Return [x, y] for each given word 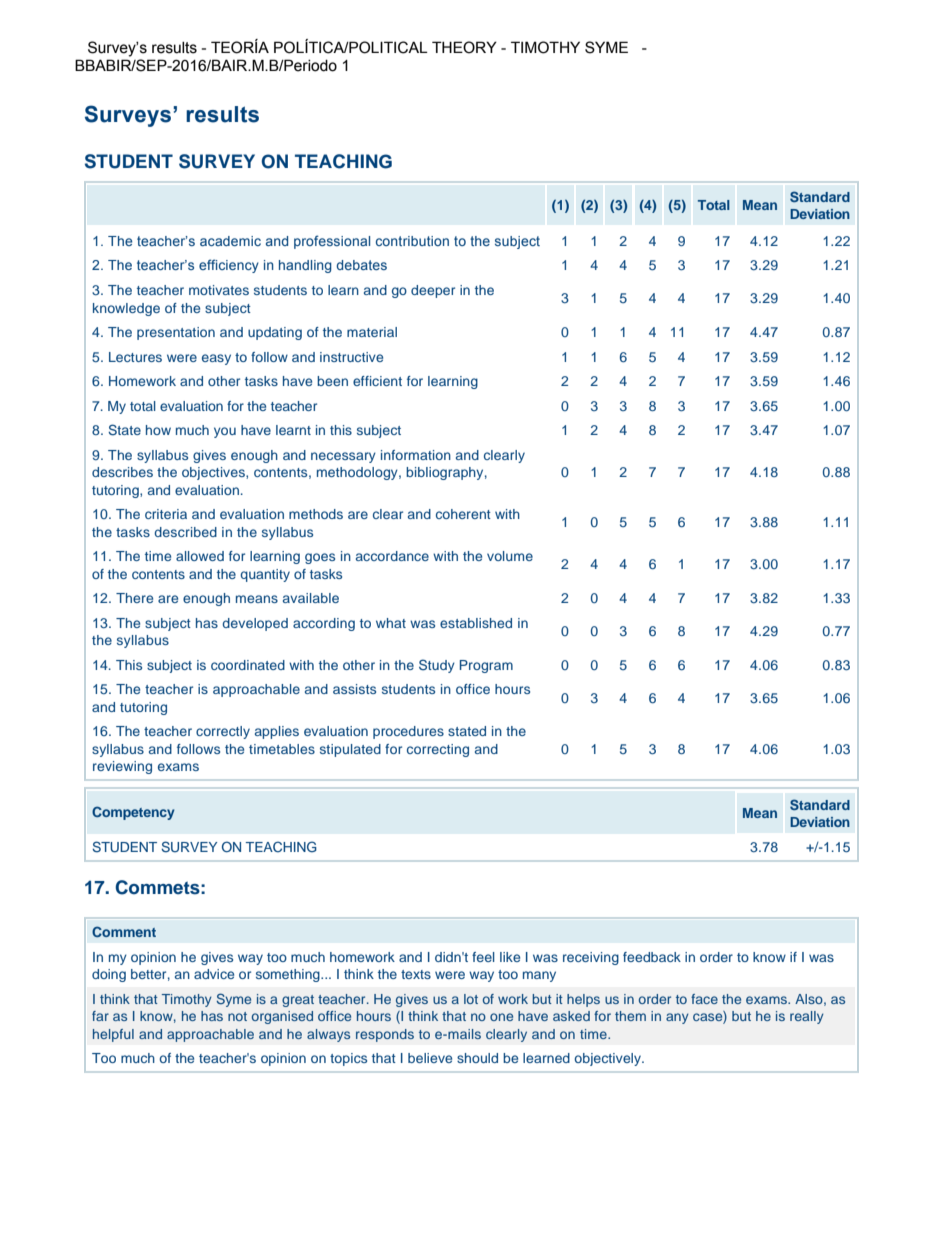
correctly [223, 732]
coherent [463, 514]
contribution [412, 241]
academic [230, 241]
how [158, 430]
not [237, 1016]
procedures [408, 732]
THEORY [464, 47]
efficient [377, 381]
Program [486, 666]
